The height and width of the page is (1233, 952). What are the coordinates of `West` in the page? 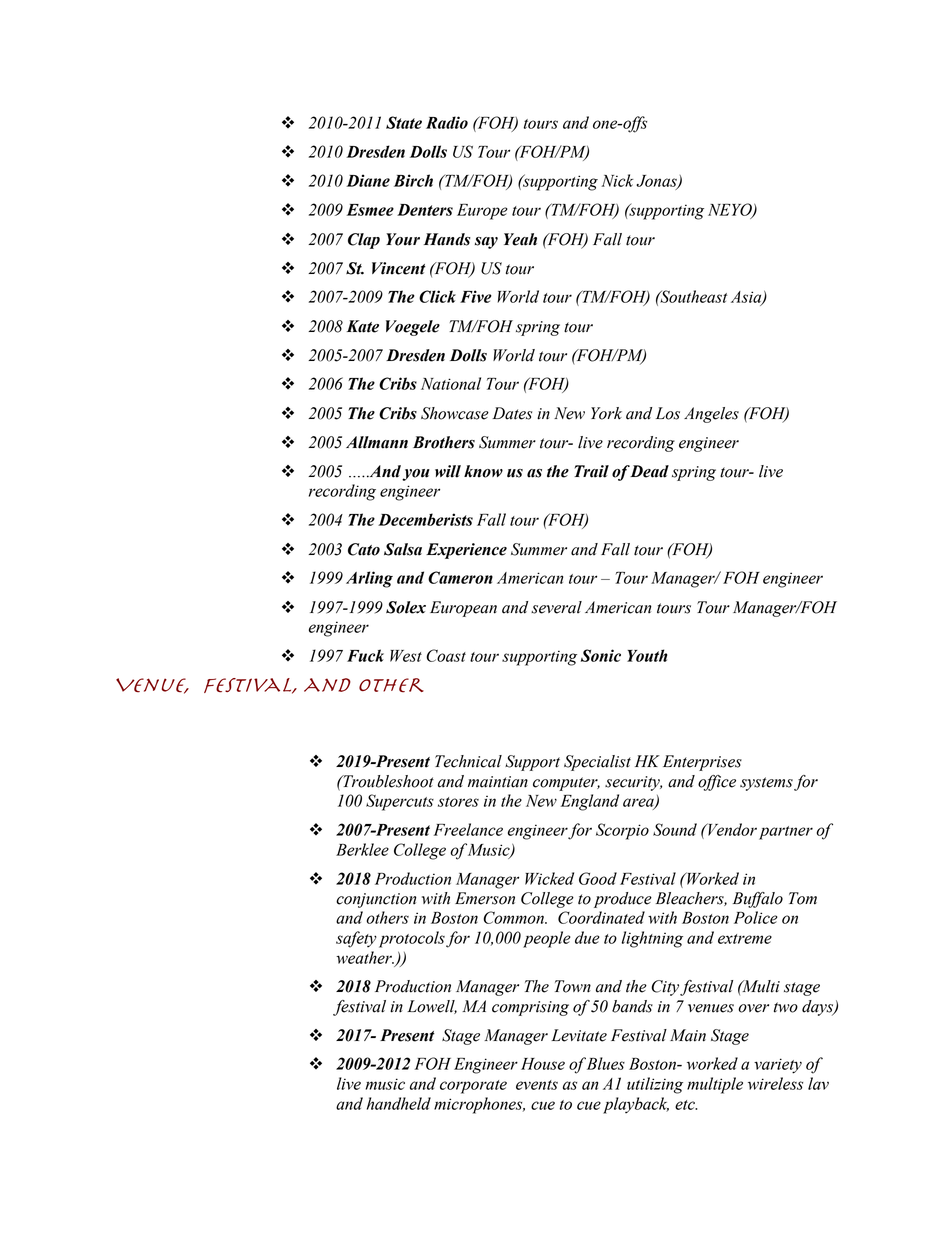 It's located at (406, 656).
